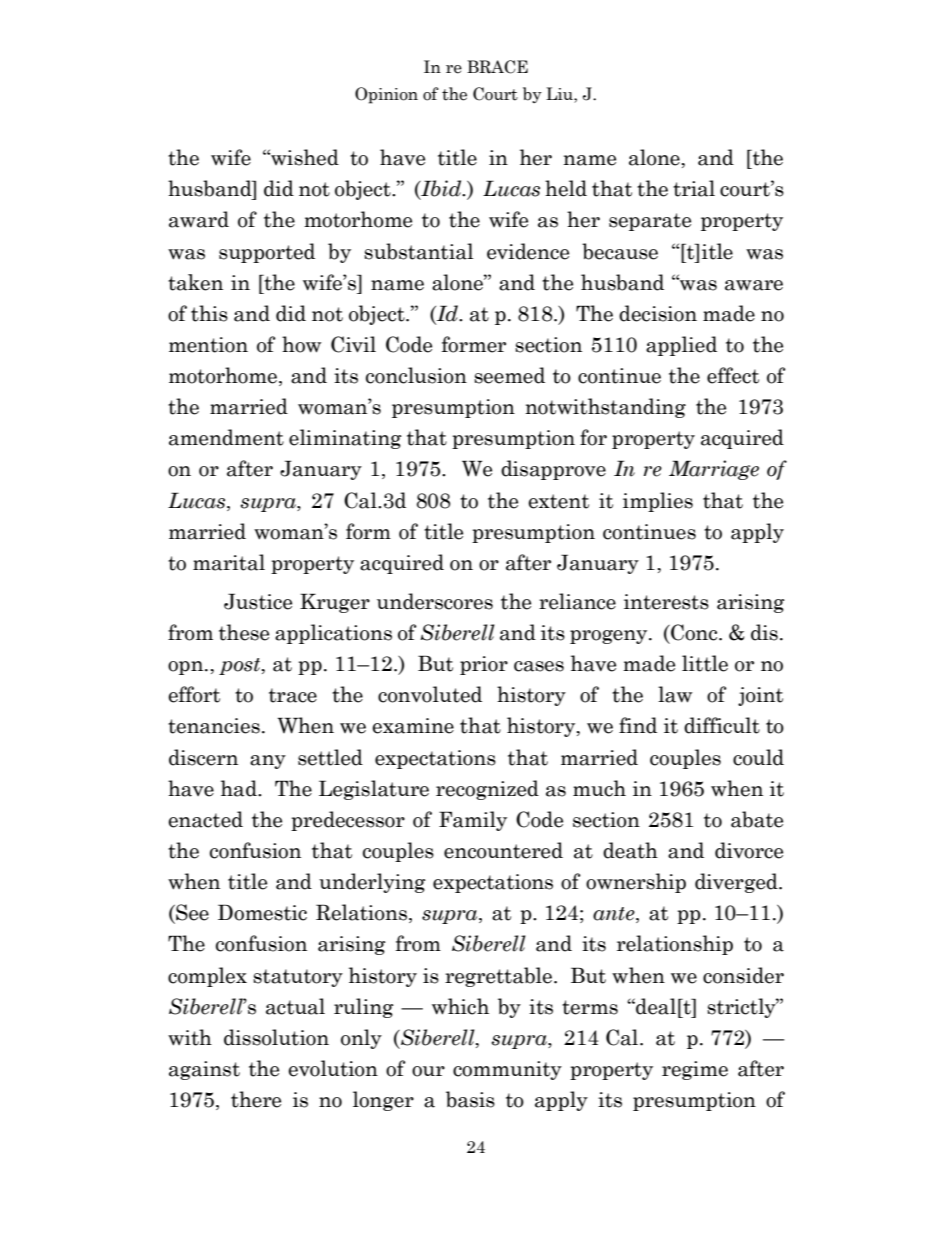  What do you see at coordinates (714, 470) in the document?
I see `Marriage` at bounding box center [714, 470].
